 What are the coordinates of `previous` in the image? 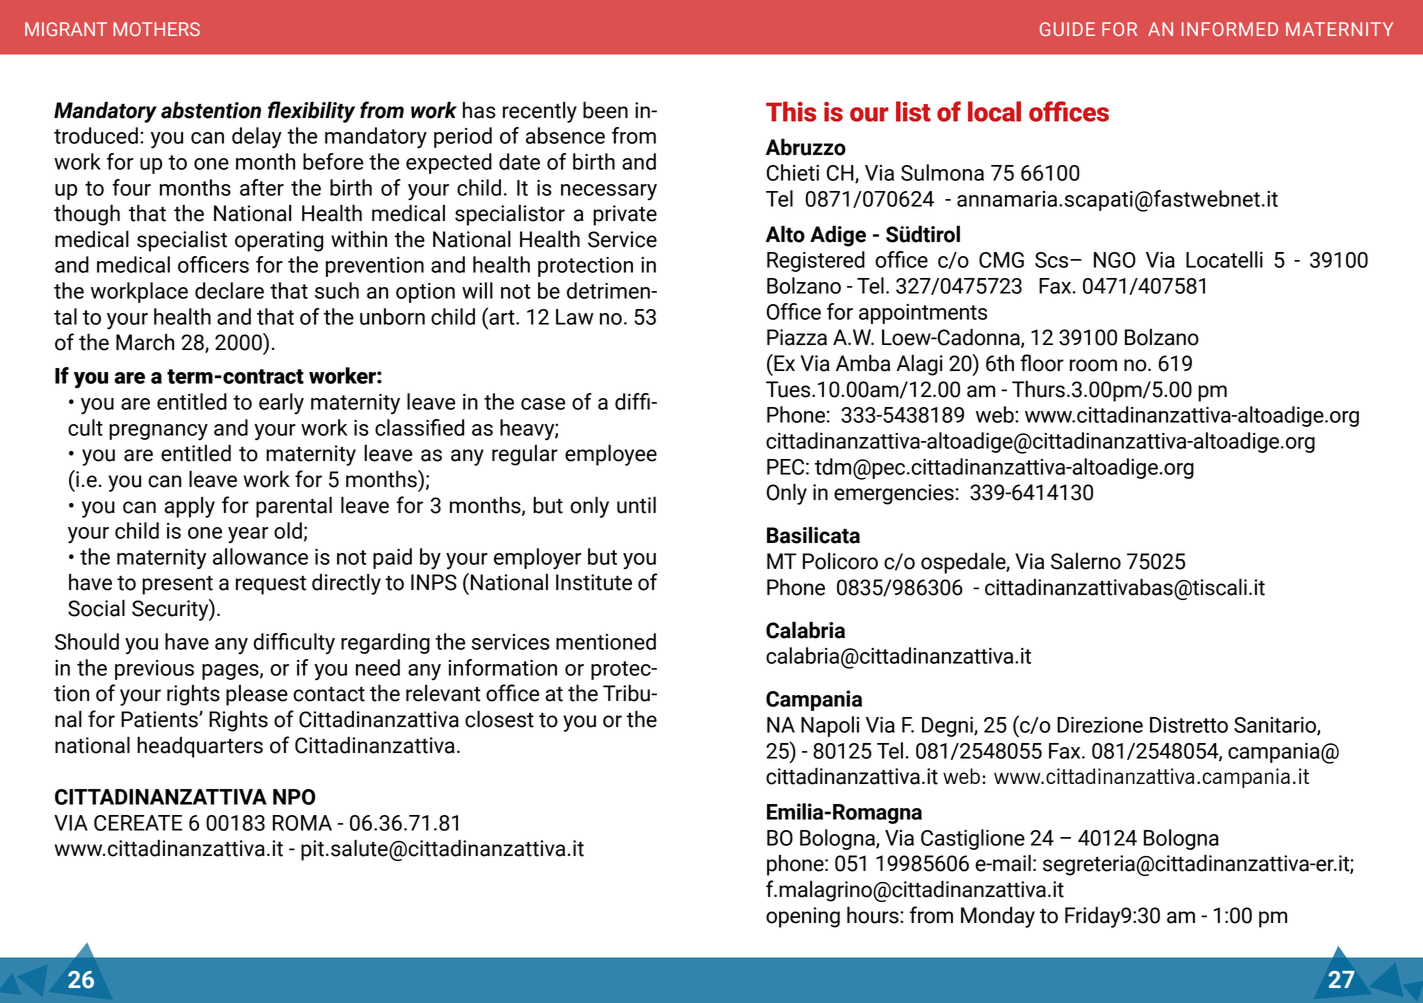 It's located at (154, 670).
